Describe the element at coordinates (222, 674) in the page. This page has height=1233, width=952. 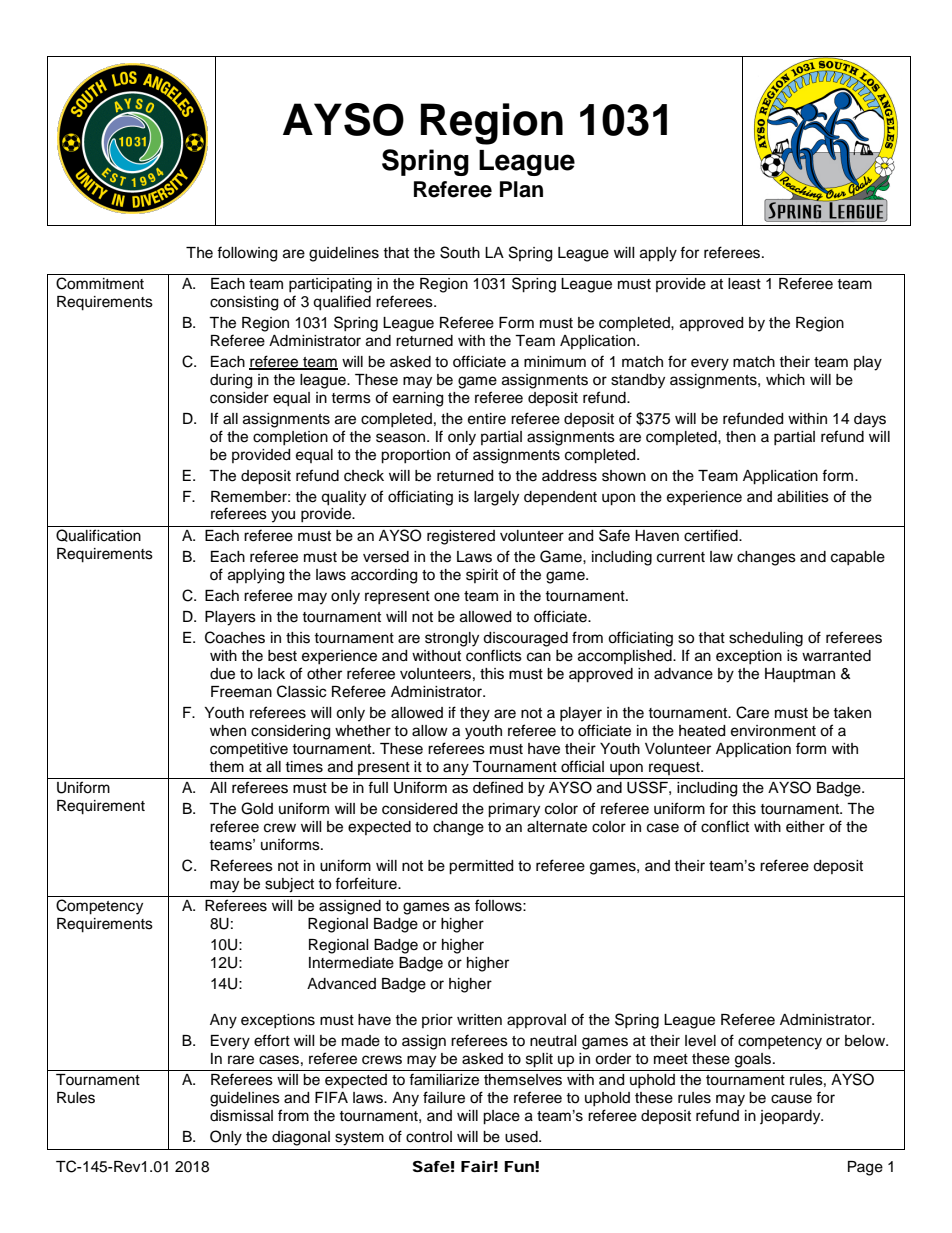
I see `due` at that location.
